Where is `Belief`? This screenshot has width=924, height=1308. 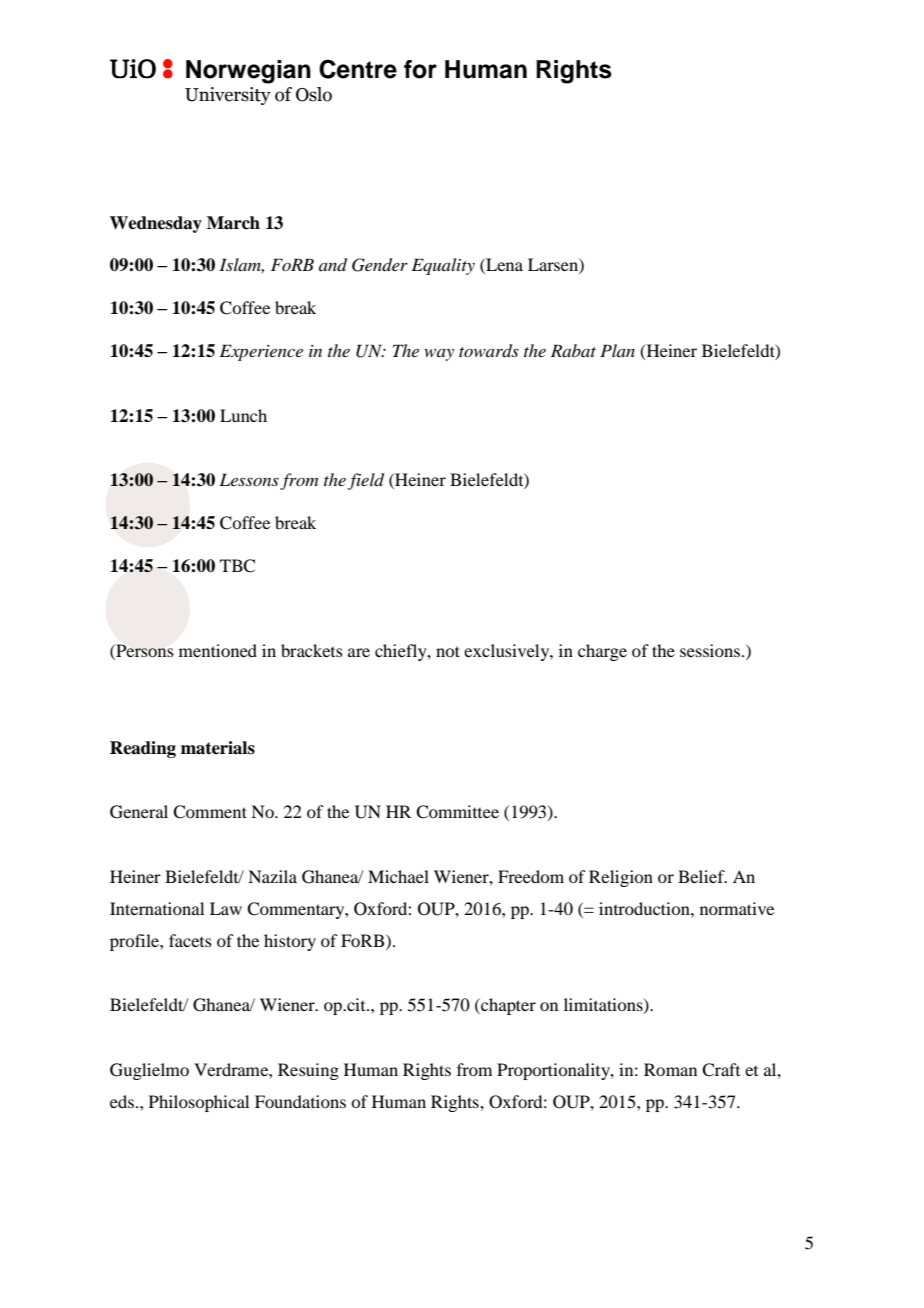
Belief is located at coordinates (702, 876).
